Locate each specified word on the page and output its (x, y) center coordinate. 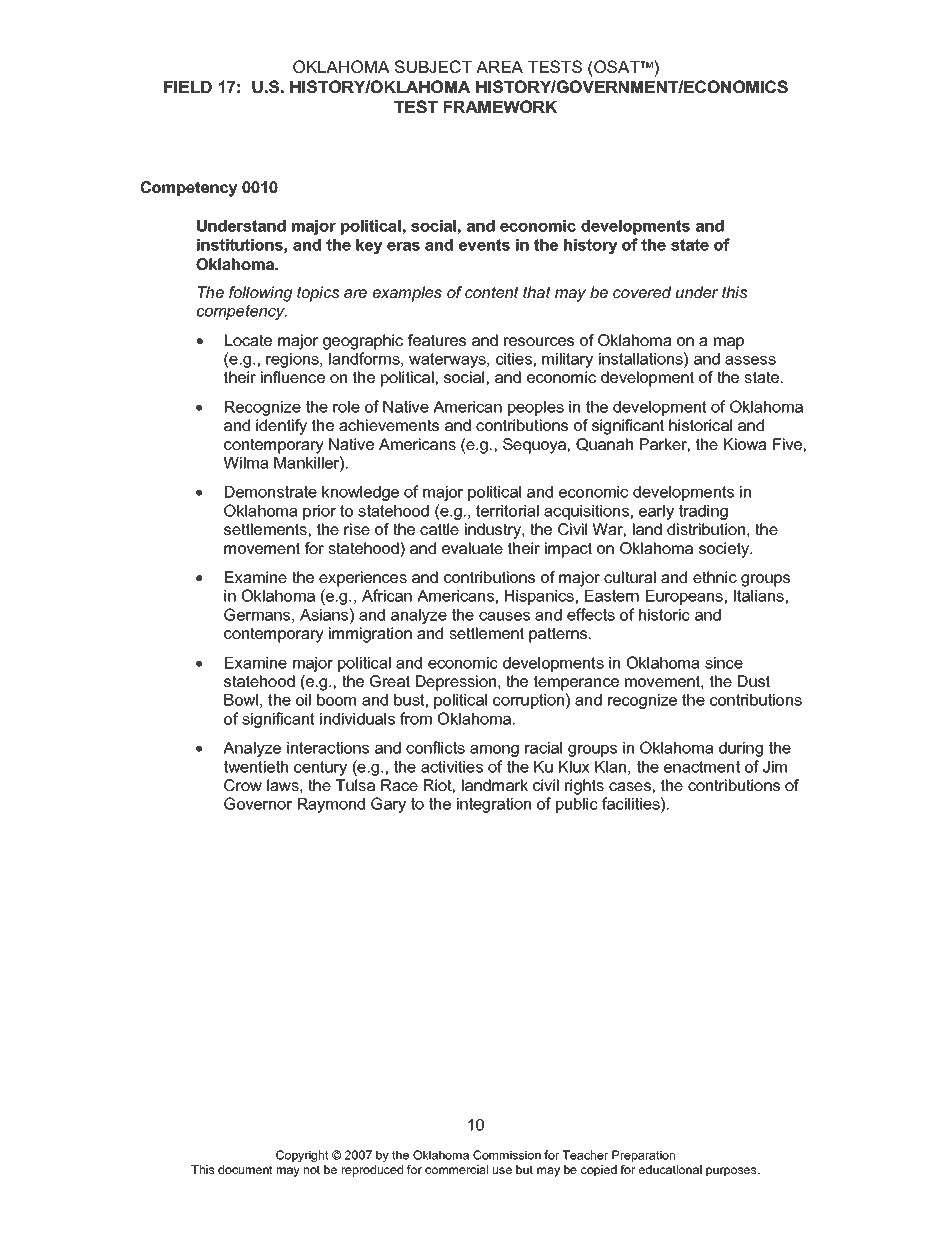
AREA (499, 67)
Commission (507, 1155)
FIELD (188, 87)
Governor (258, 803)
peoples (536, 408)
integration (494, 805)
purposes (732, 1172)
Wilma (246, 463)
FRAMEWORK (500, 106)
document (245, 1169)
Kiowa (745, 444)
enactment (702, 767)
